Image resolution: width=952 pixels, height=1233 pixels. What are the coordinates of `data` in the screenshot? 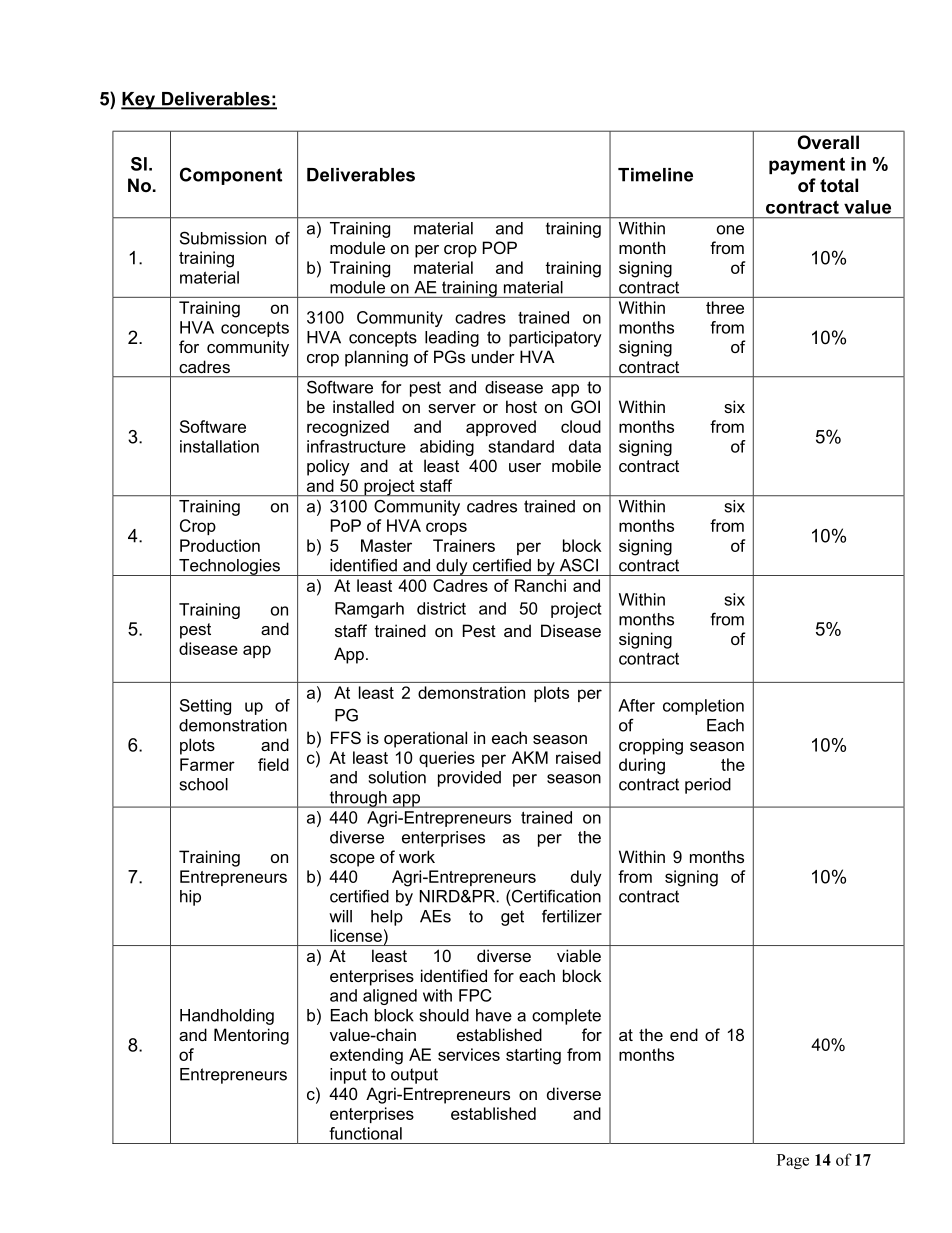 It's located at (585, 446).
